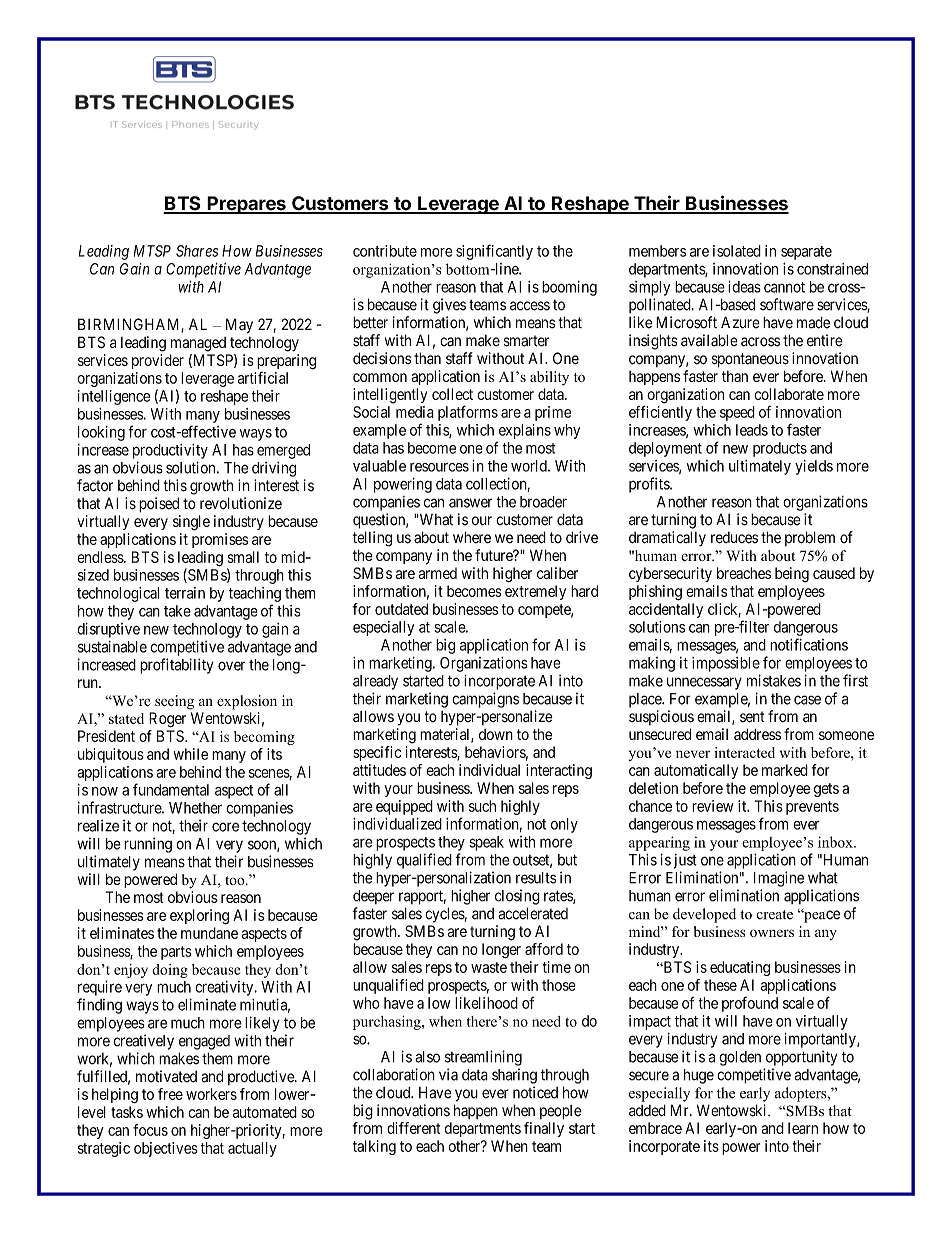 This page has height=1233, width=952. What do you see at coordinates (734, 538) in the page?
I see `reduces` at bounding box center [734, 538].
